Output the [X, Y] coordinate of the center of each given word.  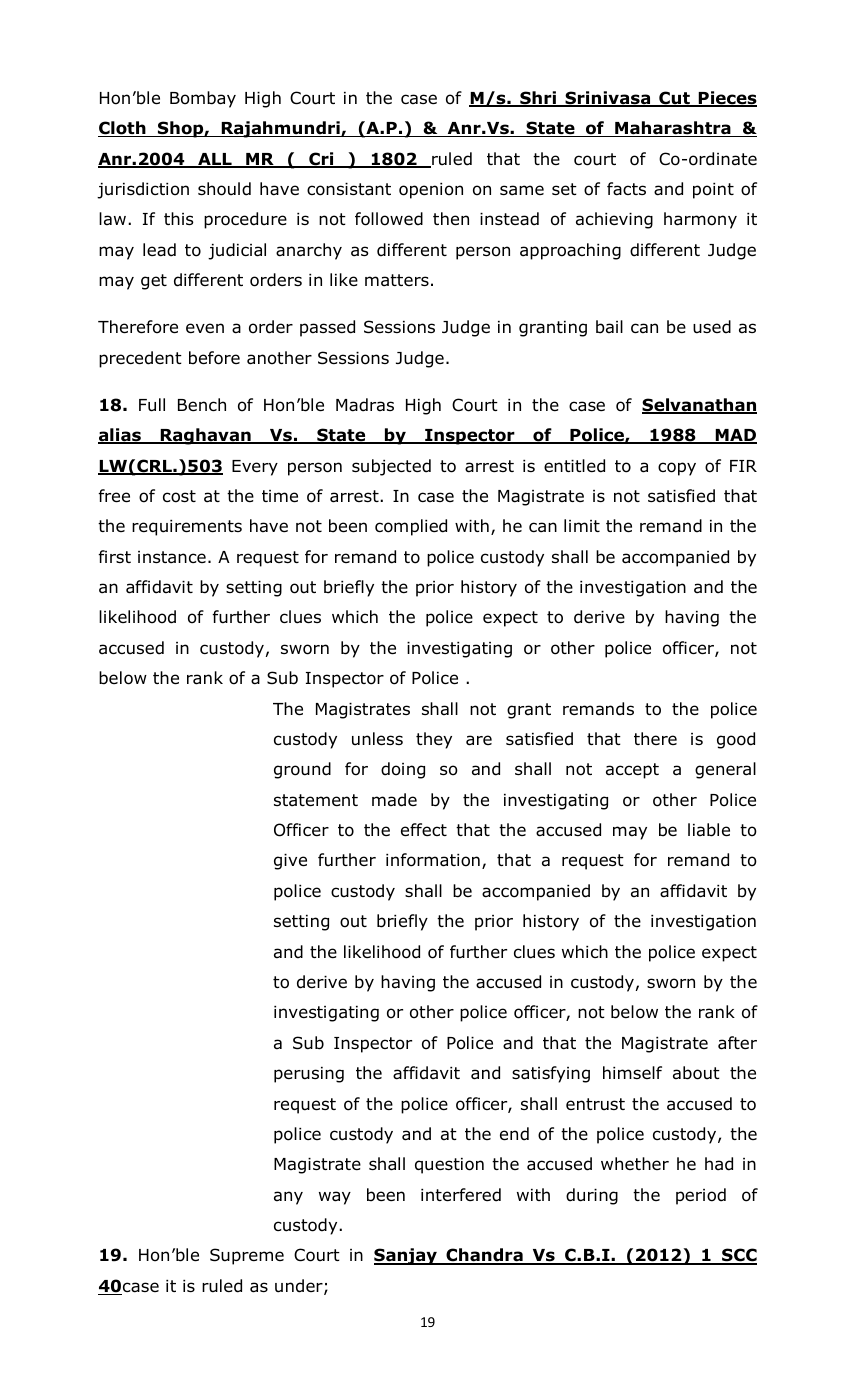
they [434, 740]
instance [172, 557]
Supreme [247, 1256]
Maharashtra [673, 129]
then [451, 219]
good [736, 740]
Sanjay [406, 1256]
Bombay [203, 99]
